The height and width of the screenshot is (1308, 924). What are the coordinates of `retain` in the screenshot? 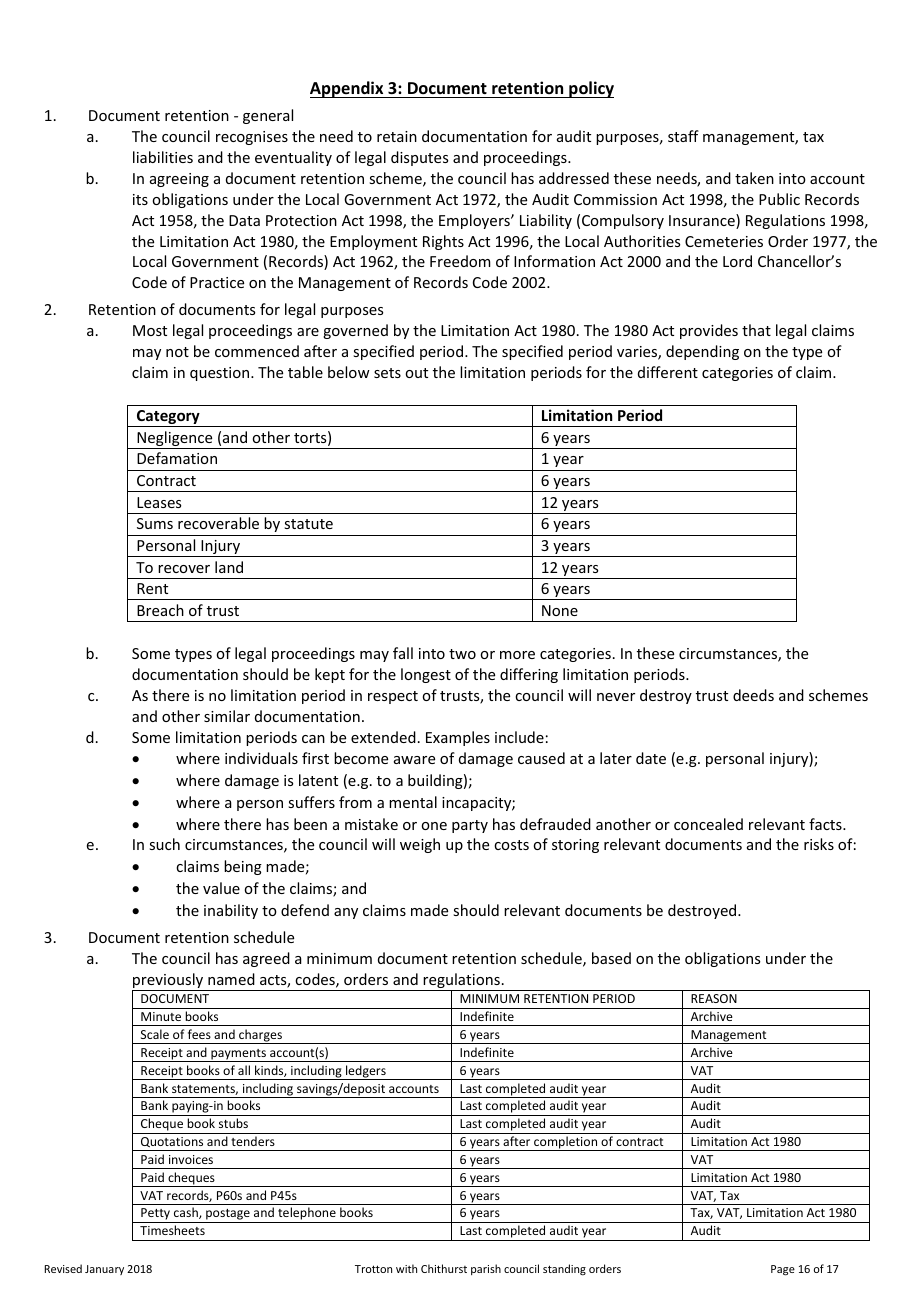 It's located at (397, 136).
